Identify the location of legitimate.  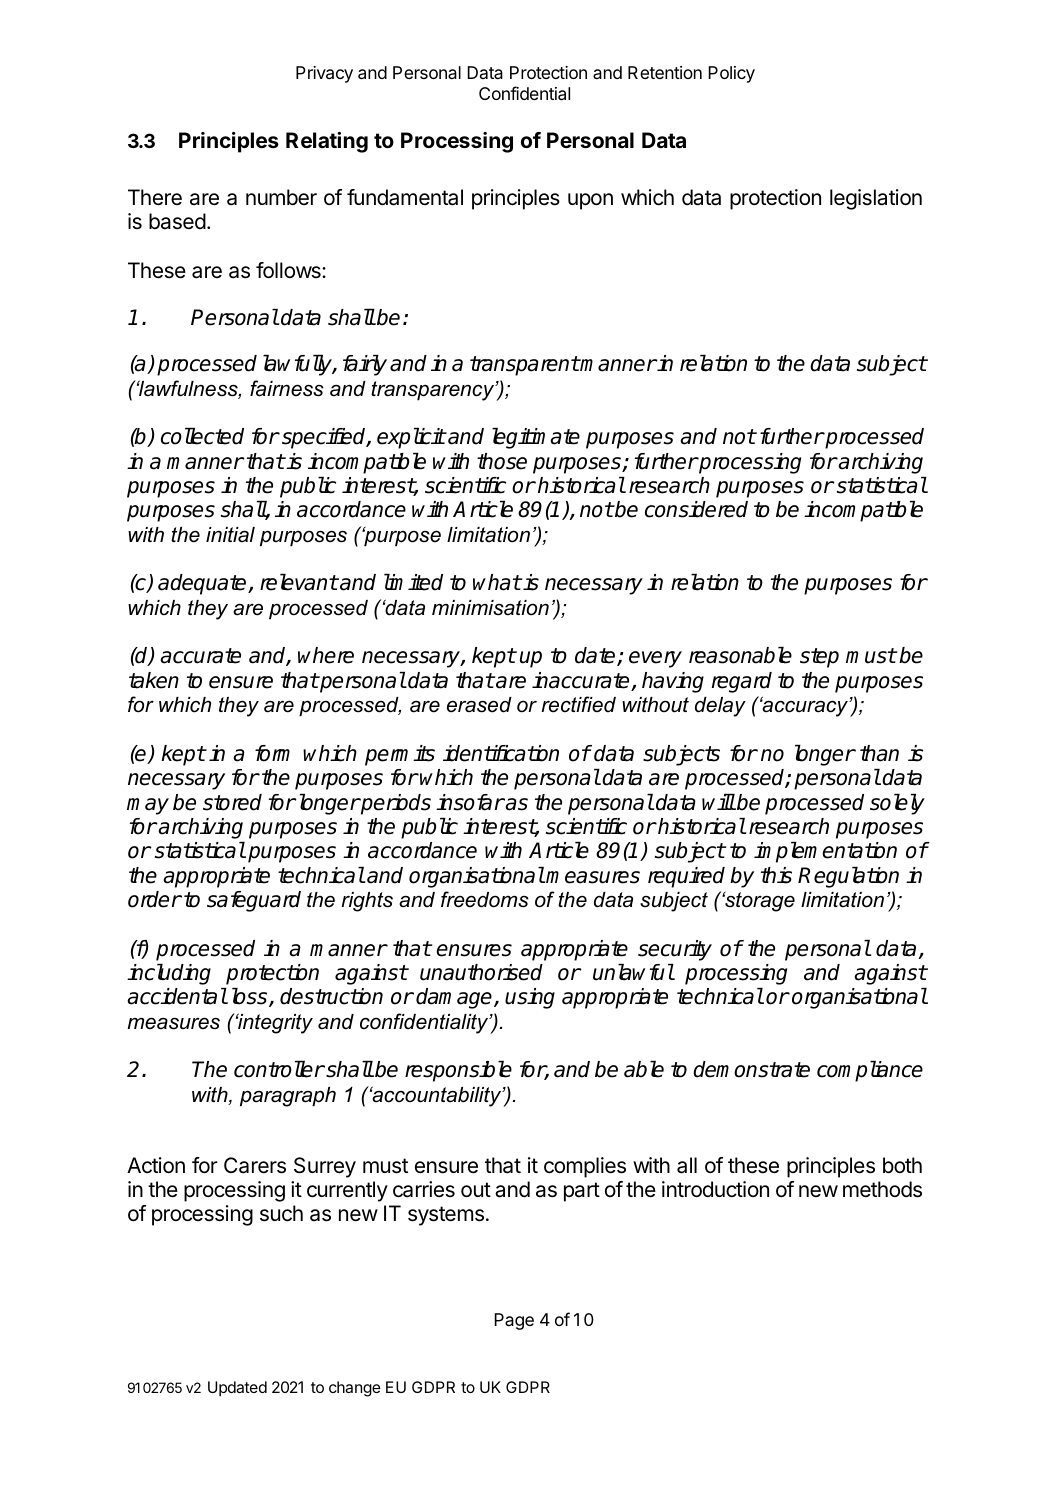
(536, 438).
